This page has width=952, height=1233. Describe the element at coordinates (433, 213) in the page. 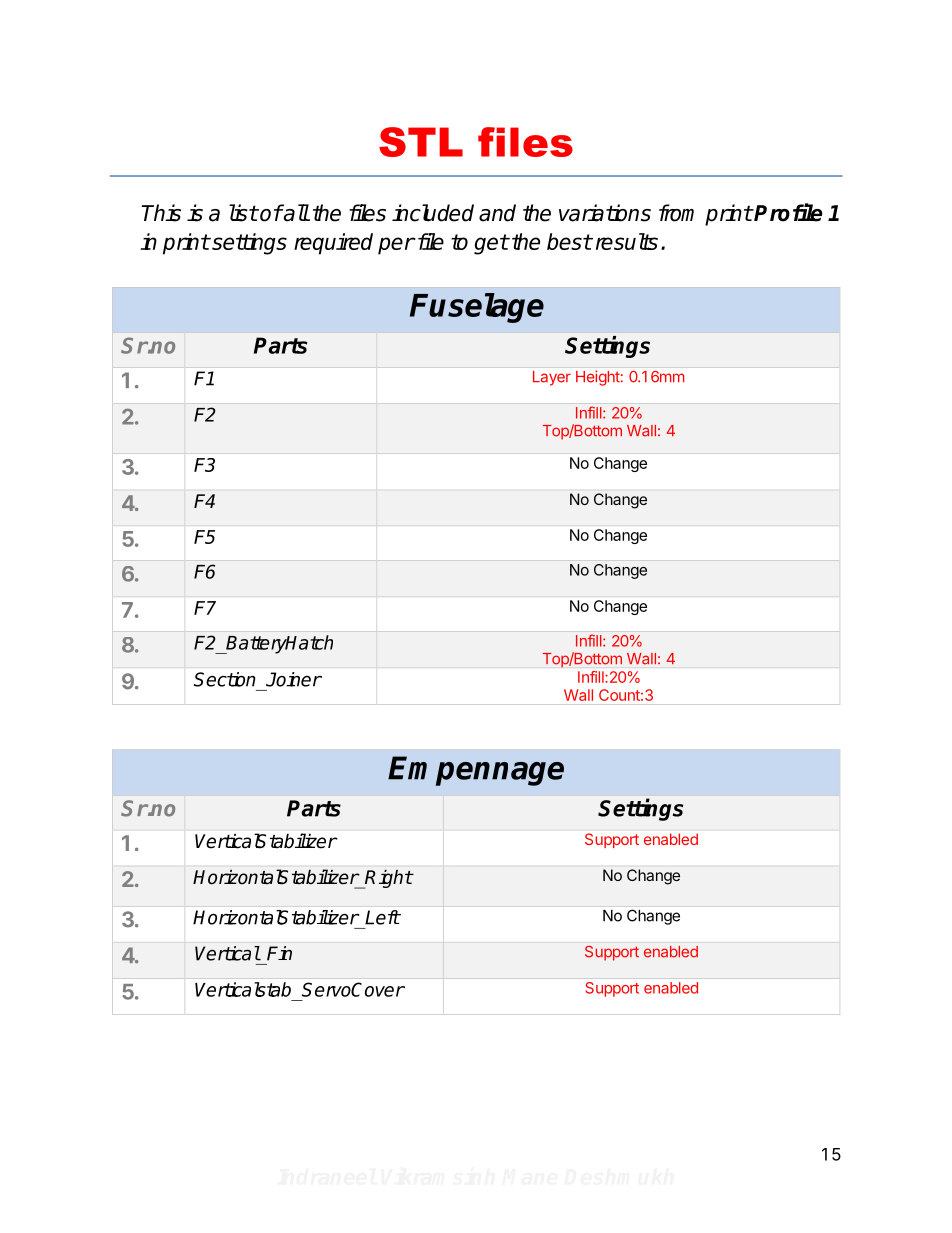

I see `included` at that location.
